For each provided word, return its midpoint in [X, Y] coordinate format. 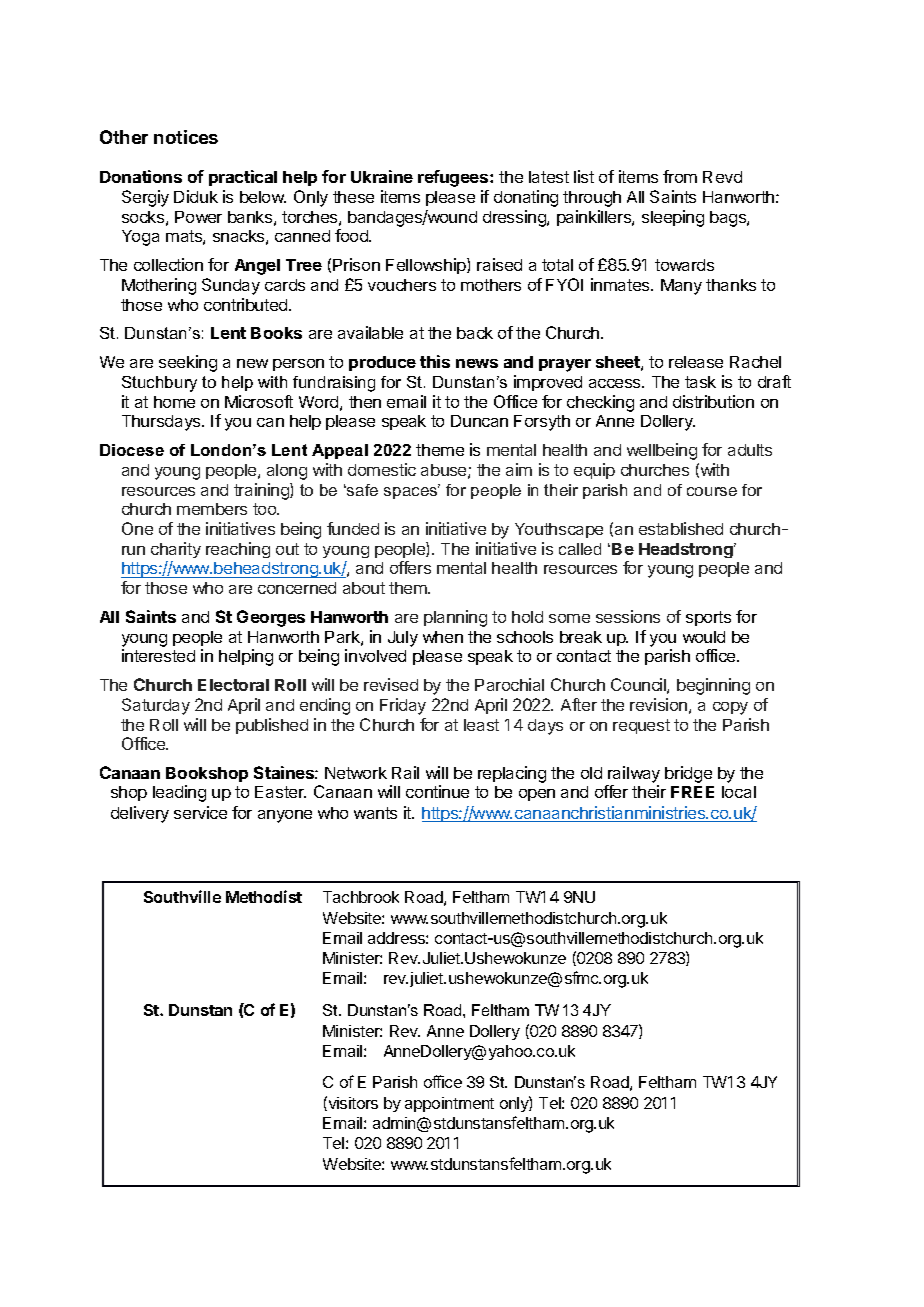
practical [243, 178]
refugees [454, 178]
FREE [692, 792]
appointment [449, 1104]
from [680, 176]
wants [375, 813]
